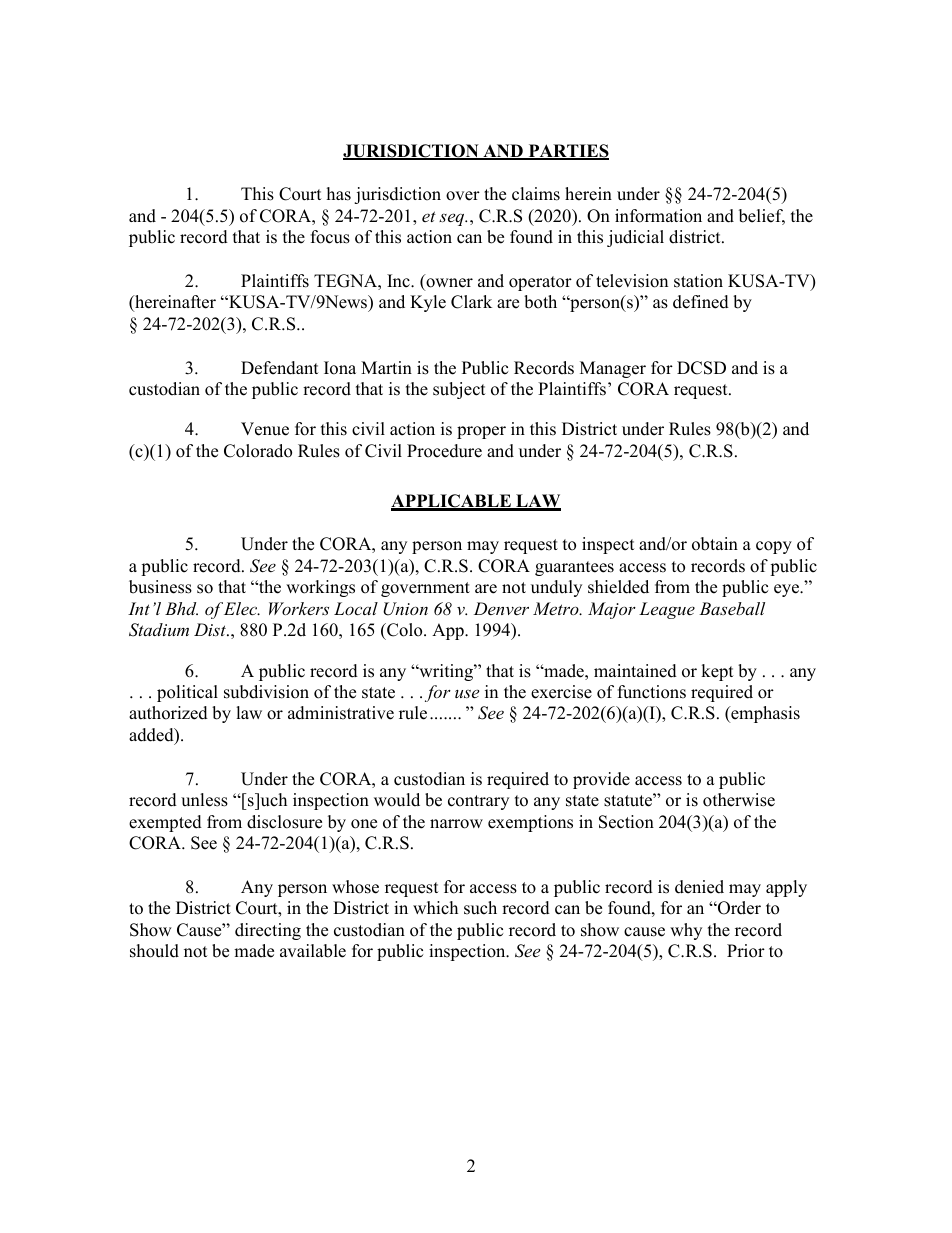 This screenshot has height=1233, width=952. What do you see at coordinates (658, 216) in the screenshot?
I see `information` at bounding box center [658, 216].
